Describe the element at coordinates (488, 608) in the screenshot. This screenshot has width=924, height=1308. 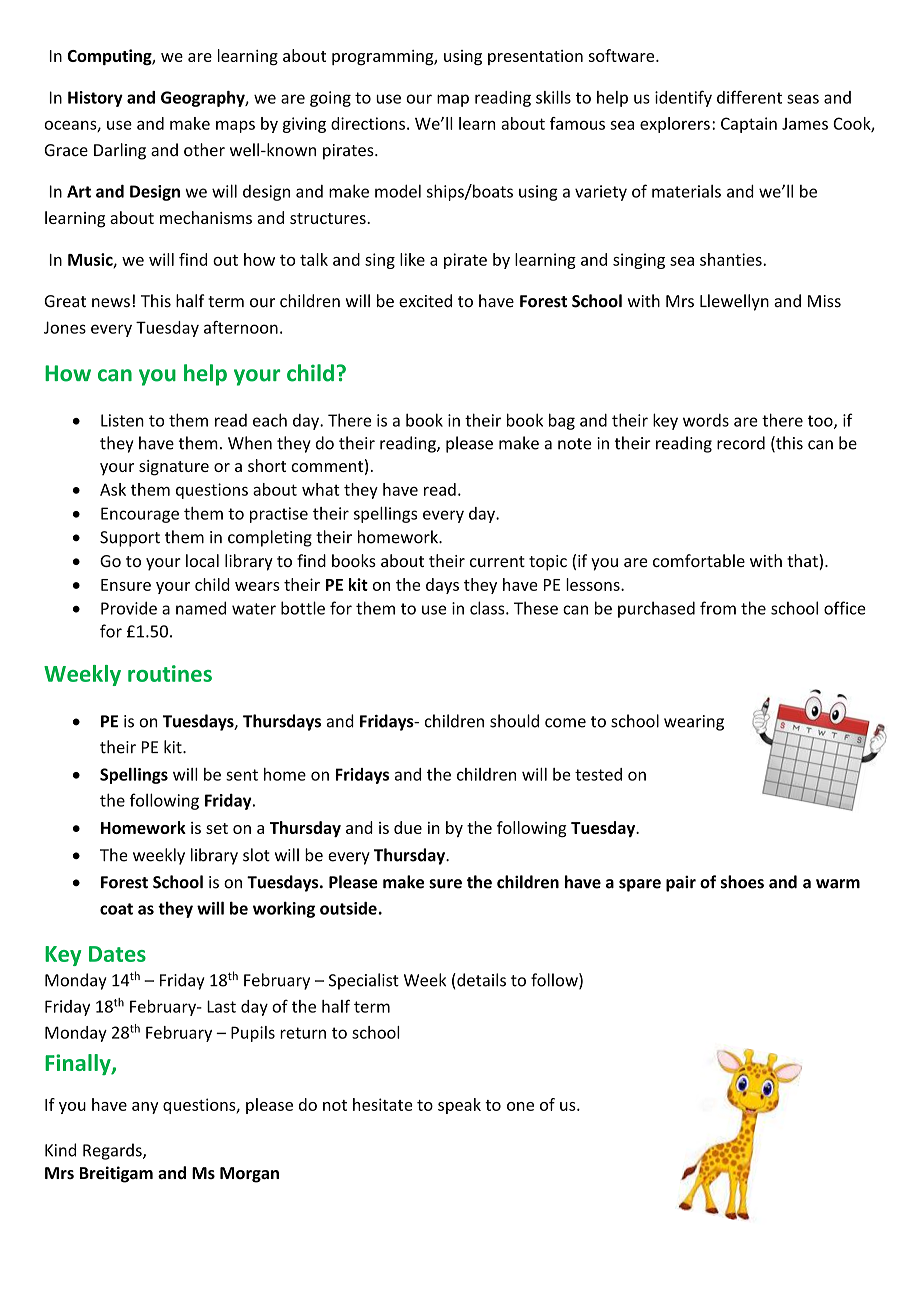
I see `class` at that location.
